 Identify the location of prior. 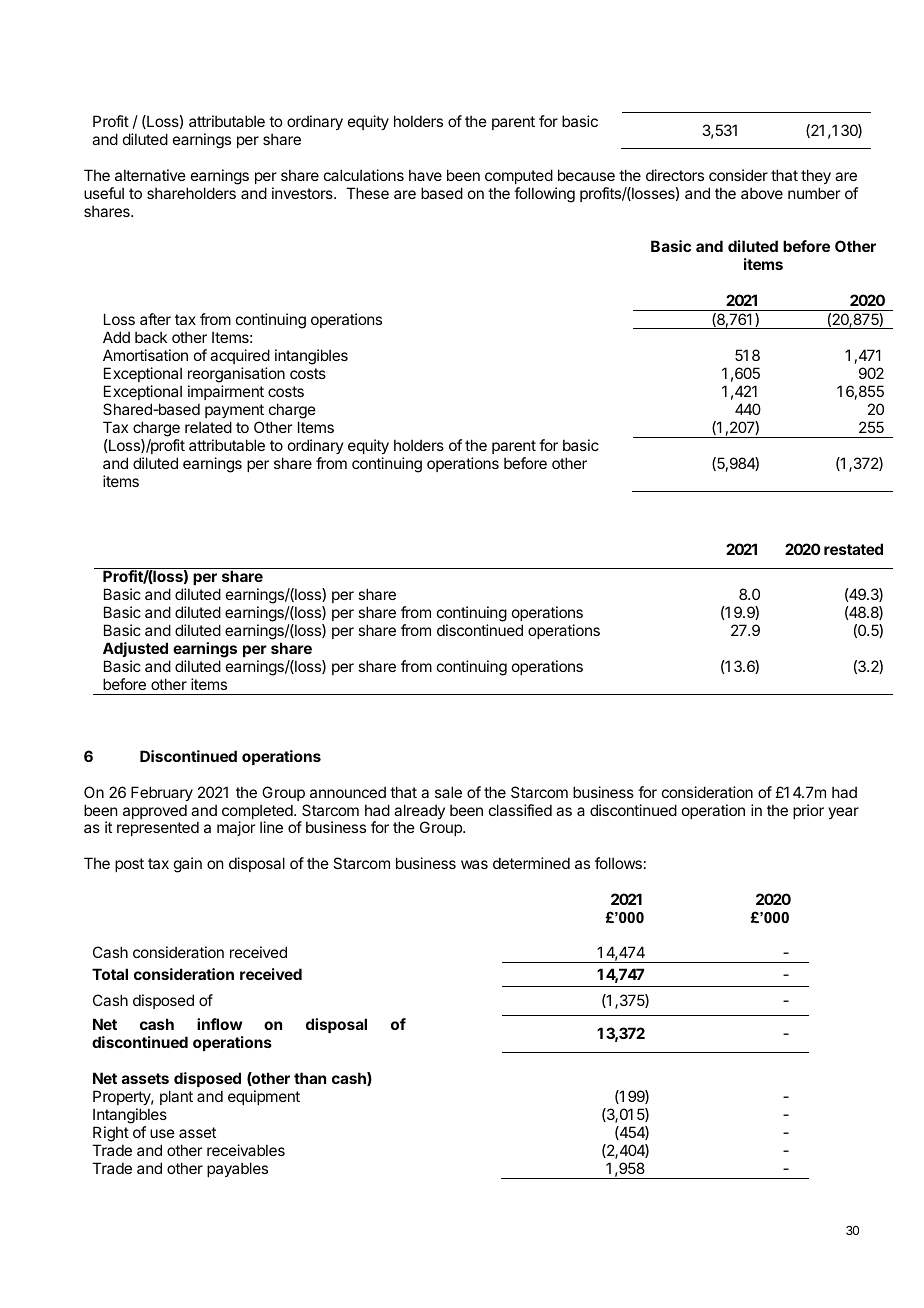
(808, 811).
